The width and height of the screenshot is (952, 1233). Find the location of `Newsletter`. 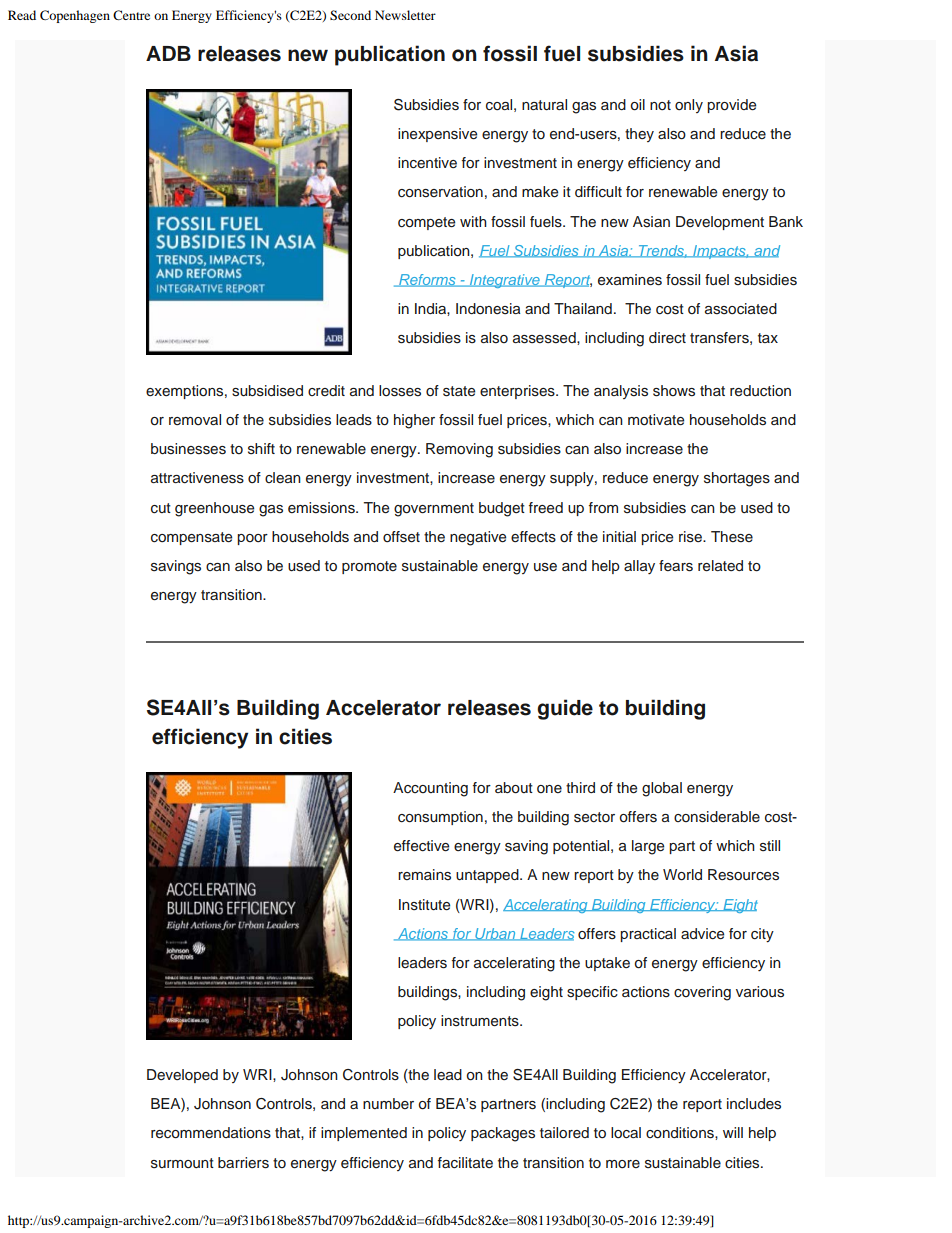

Newsletter is located at coordinates (405, 15).
